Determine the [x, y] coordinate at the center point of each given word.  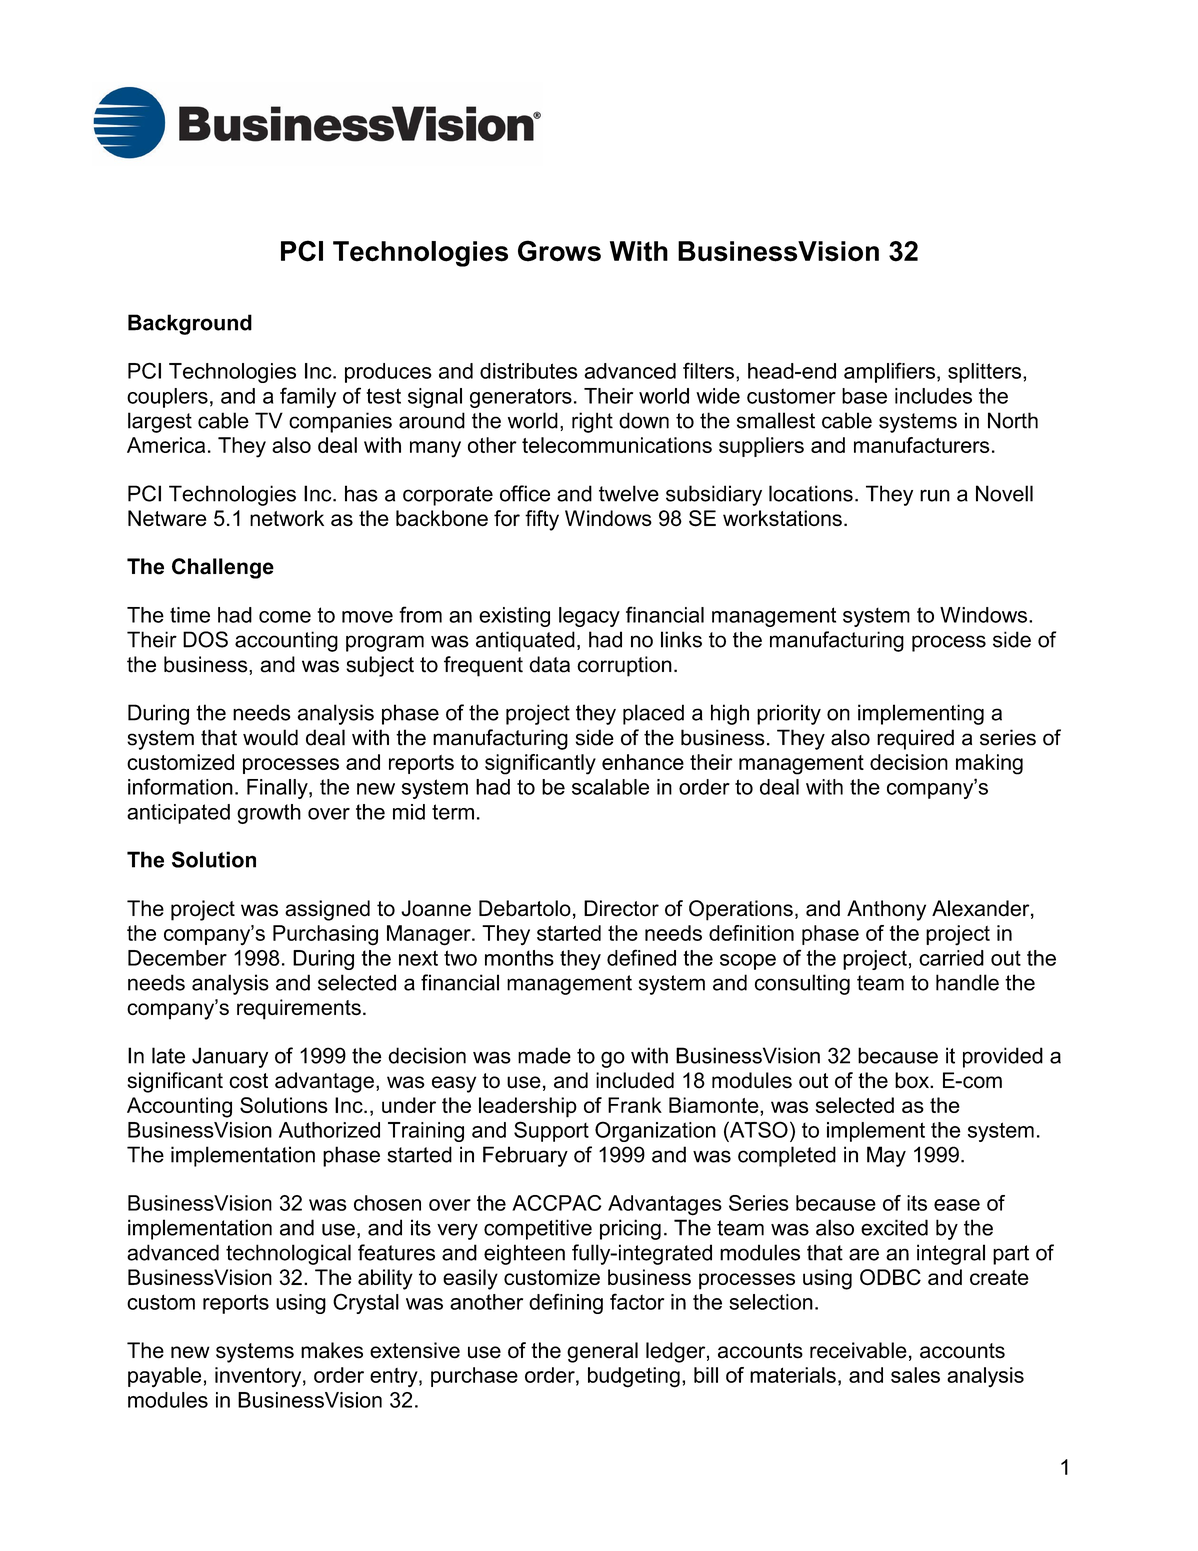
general [602, 1352]
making [989, 764]
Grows [559, 251]
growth [269, 814]
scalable [610, 787]
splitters [986, 373]
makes [332, 1350]
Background [190, 324]
